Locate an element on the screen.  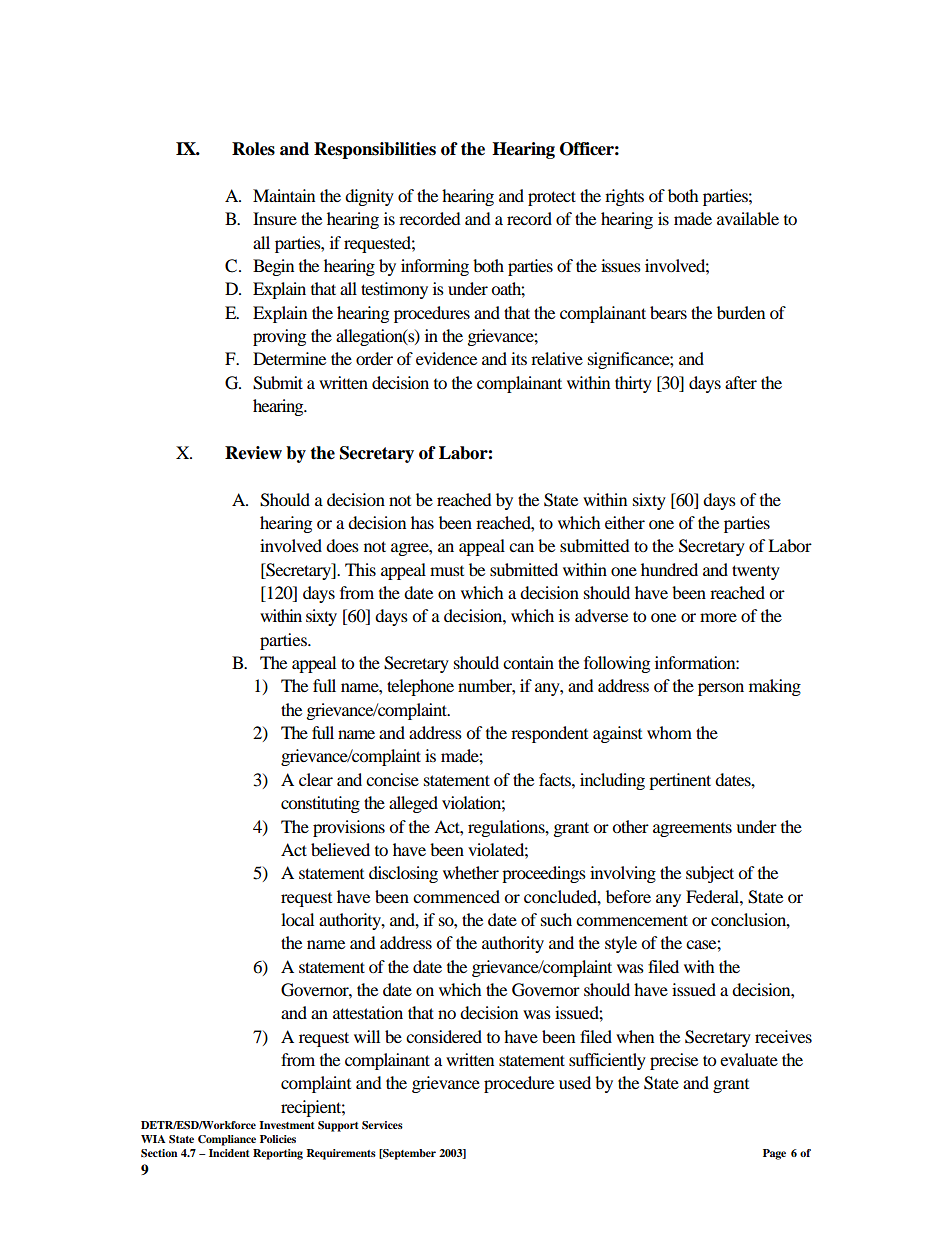
Review is located at coordinates (253, 453).
